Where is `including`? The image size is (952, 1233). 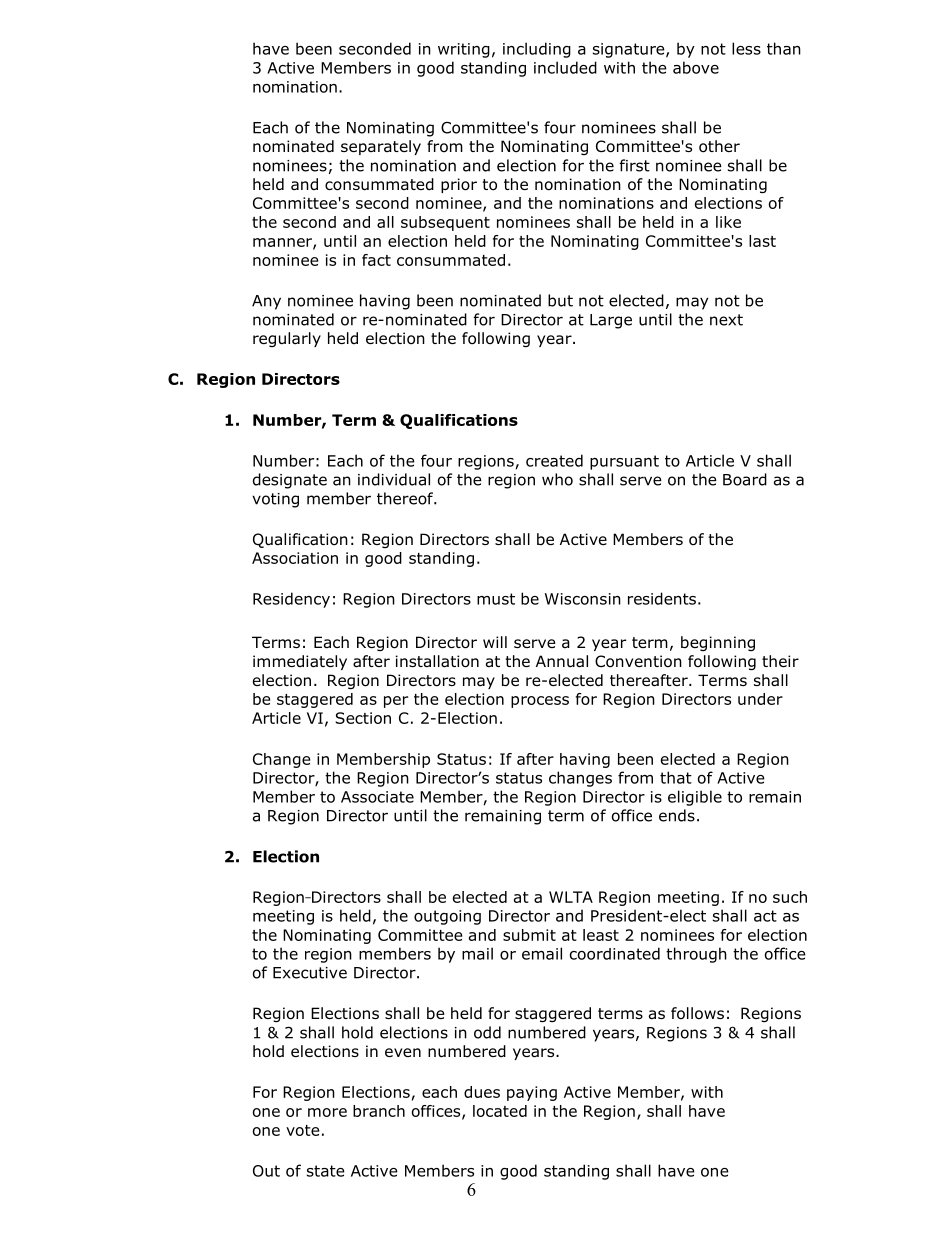 including is located at coordinates (537, 50).
